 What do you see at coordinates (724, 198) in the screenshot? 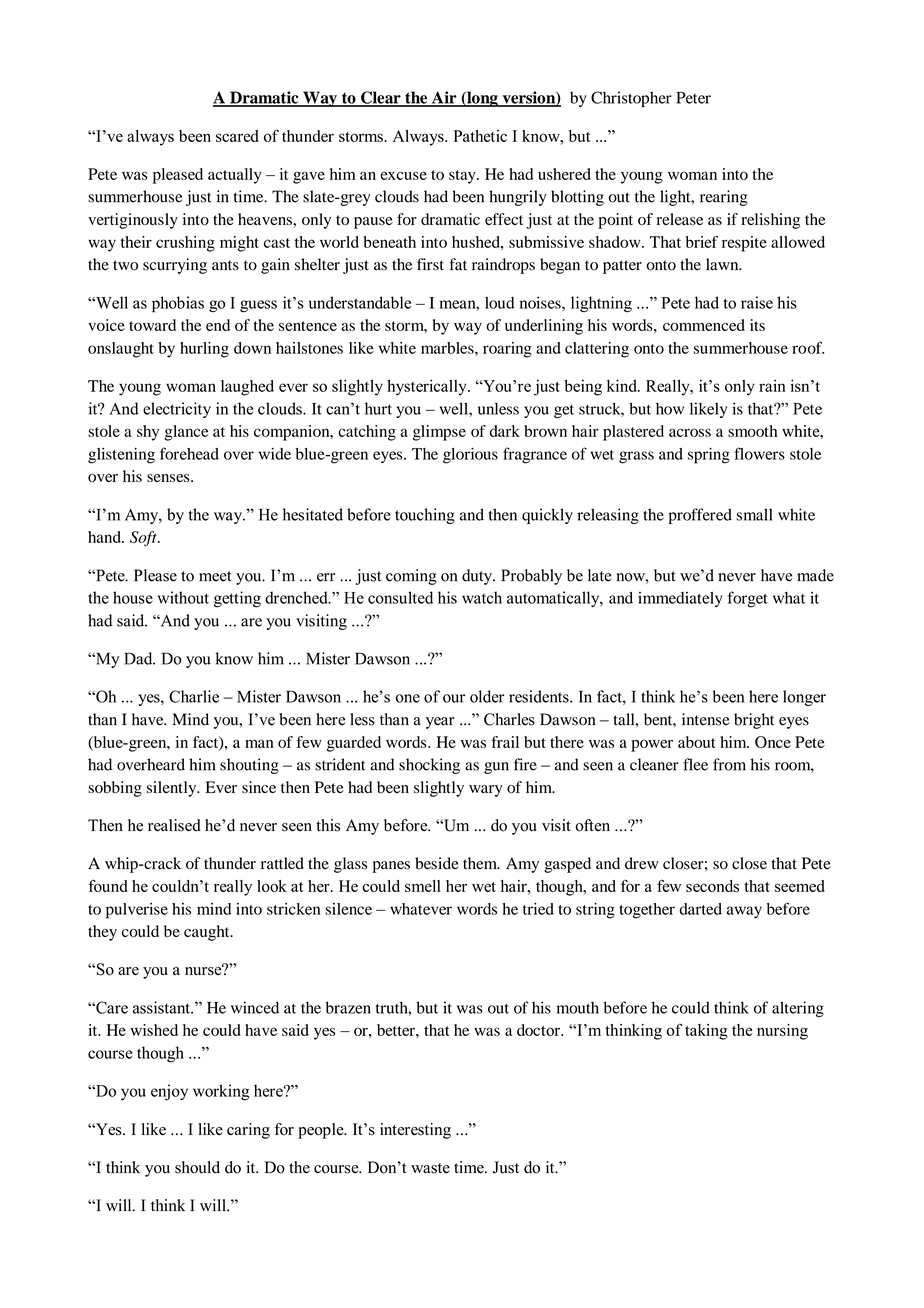
I see `rearing` at bounding box center [724, 198].
